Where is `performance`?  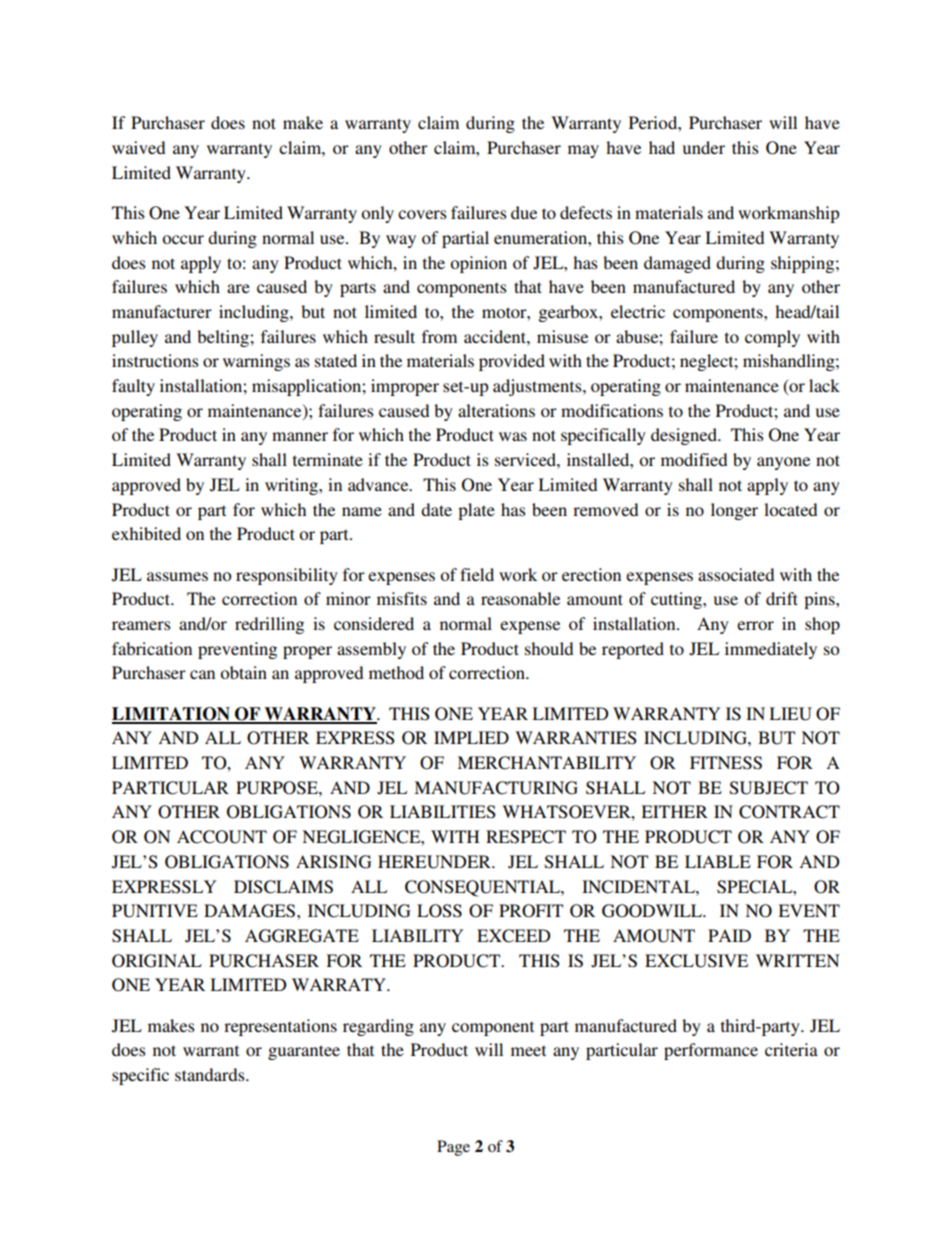
performance is located at coordinates (711, 1051).
